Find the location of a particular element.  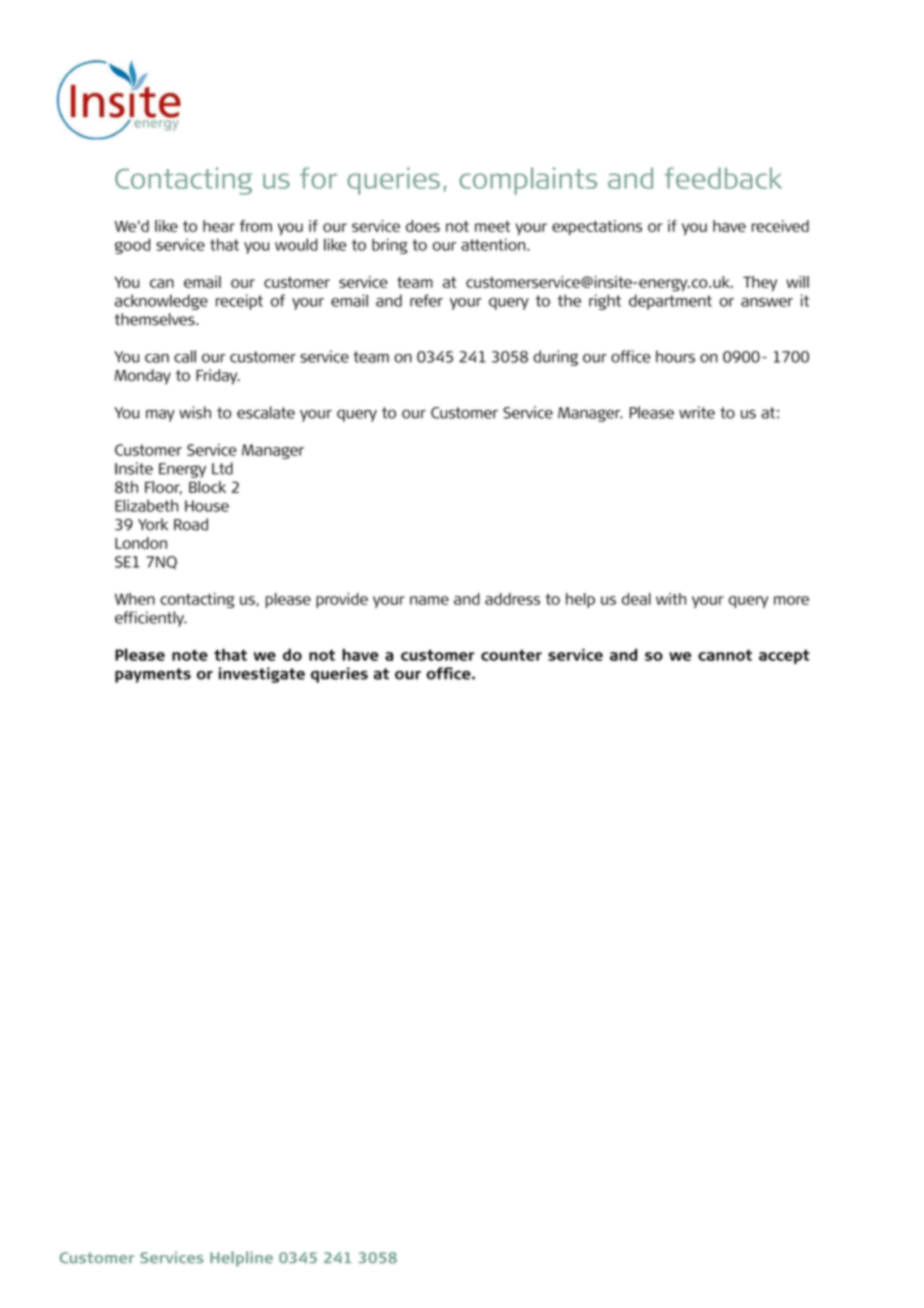

Elizabeth is located at coordinates (146, 505).
